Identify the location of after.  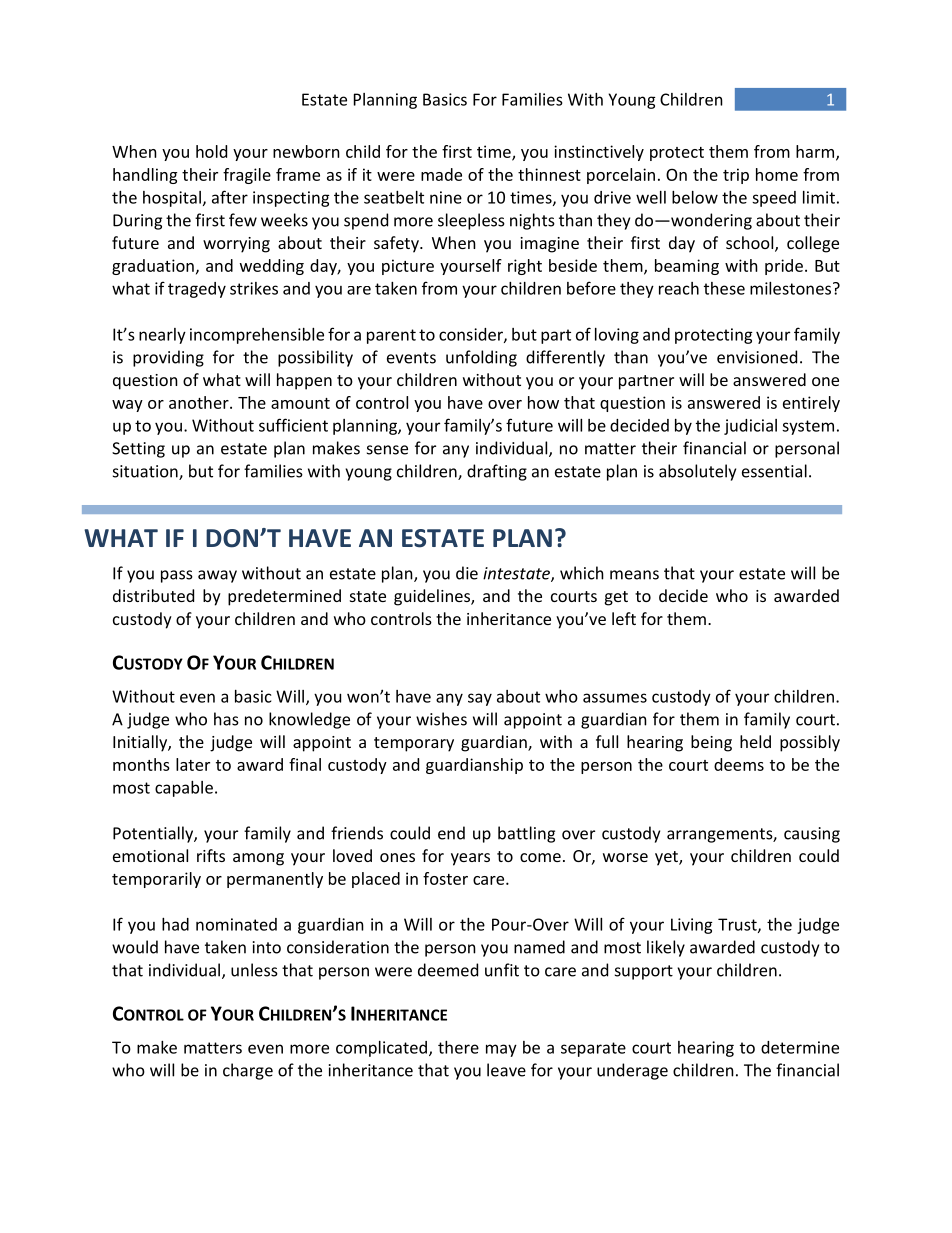
(230, 197).
